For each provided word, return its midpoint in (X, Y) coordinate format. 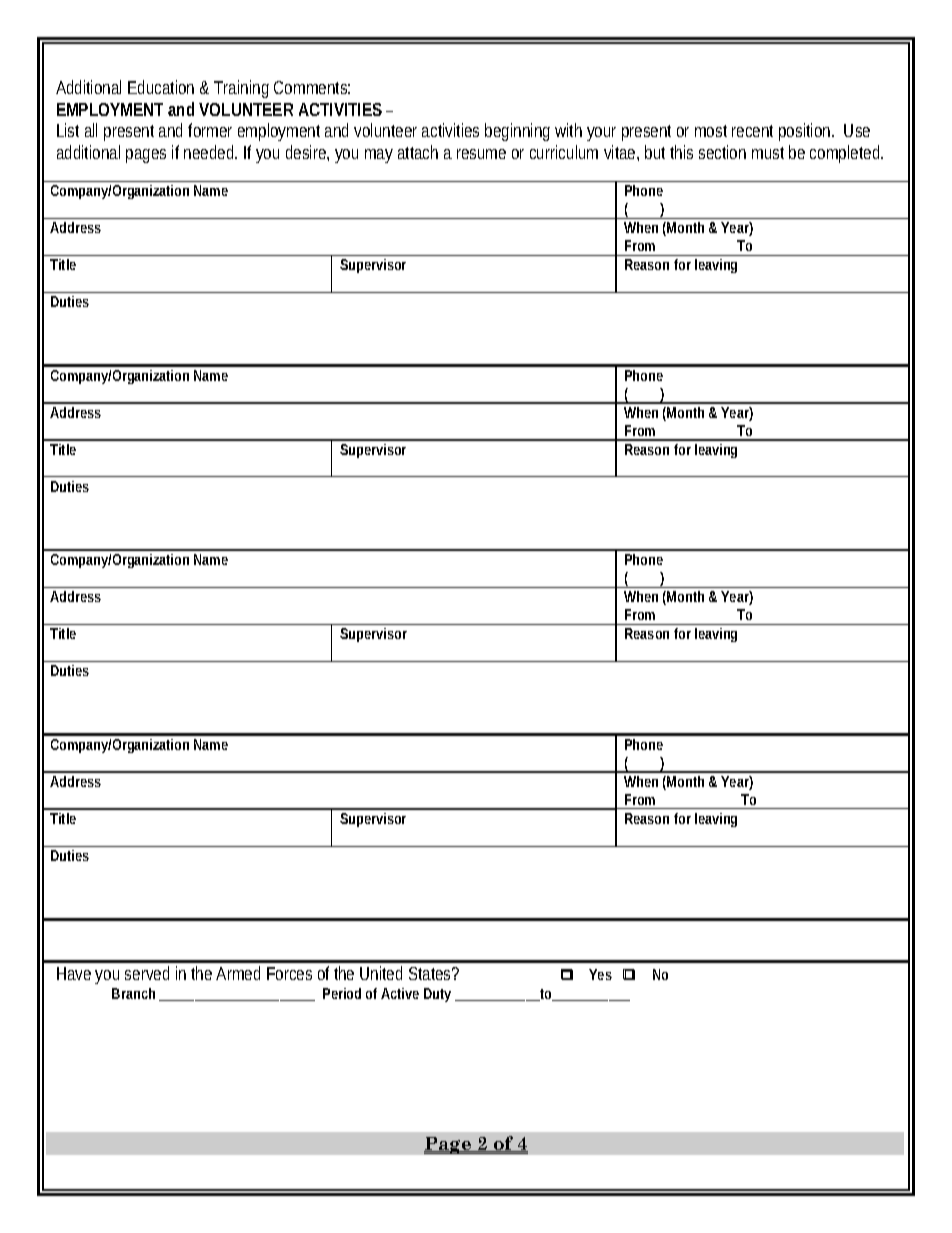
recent (752, 131)
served (147, 973)
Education (161, 87)
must (768, 153)
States (429, 973)
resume (481, 154)
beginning (517, 132)
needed (208, 152)
